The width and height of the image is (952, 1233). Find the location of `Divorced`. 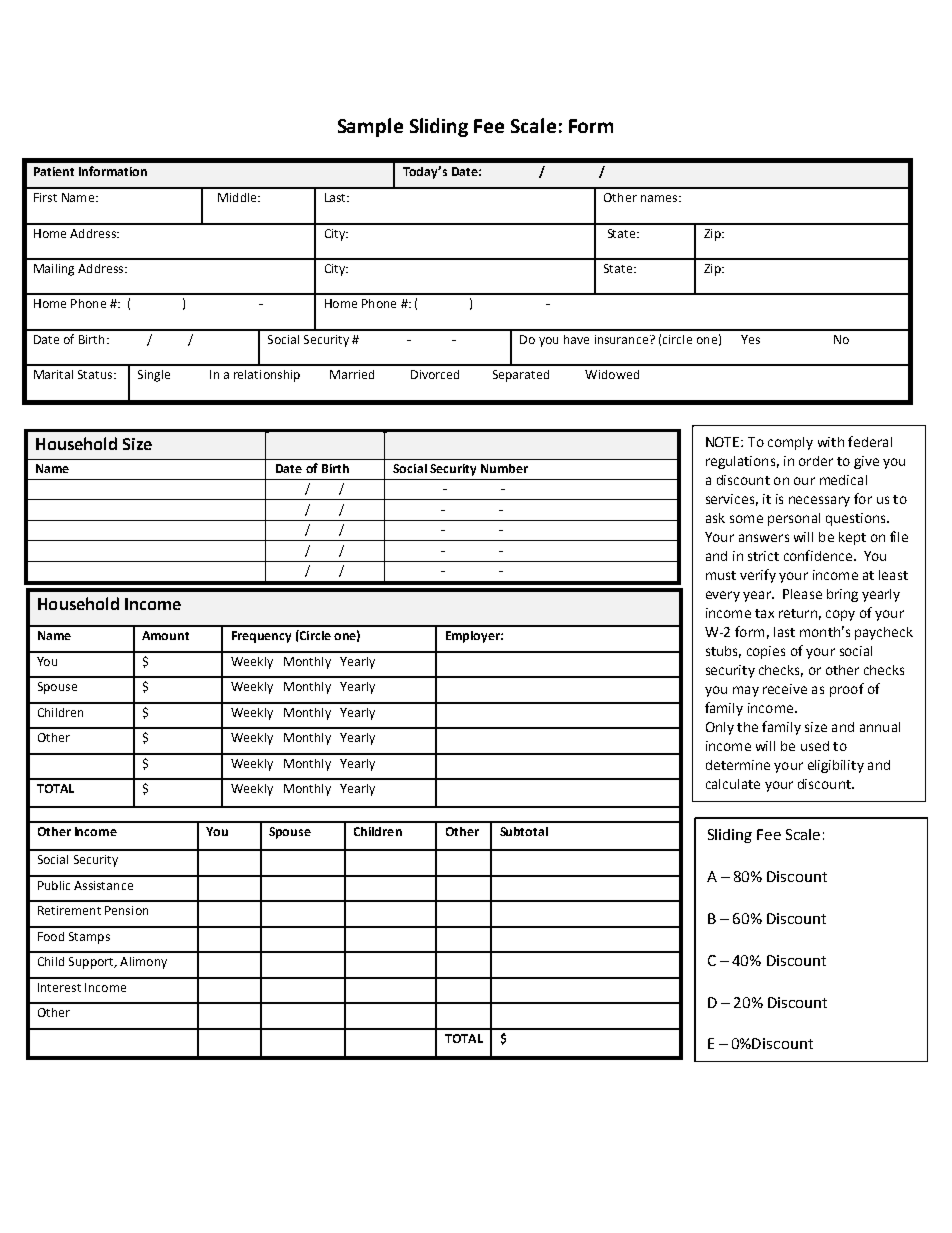

Divorced is located at coordinates (435, 374).
